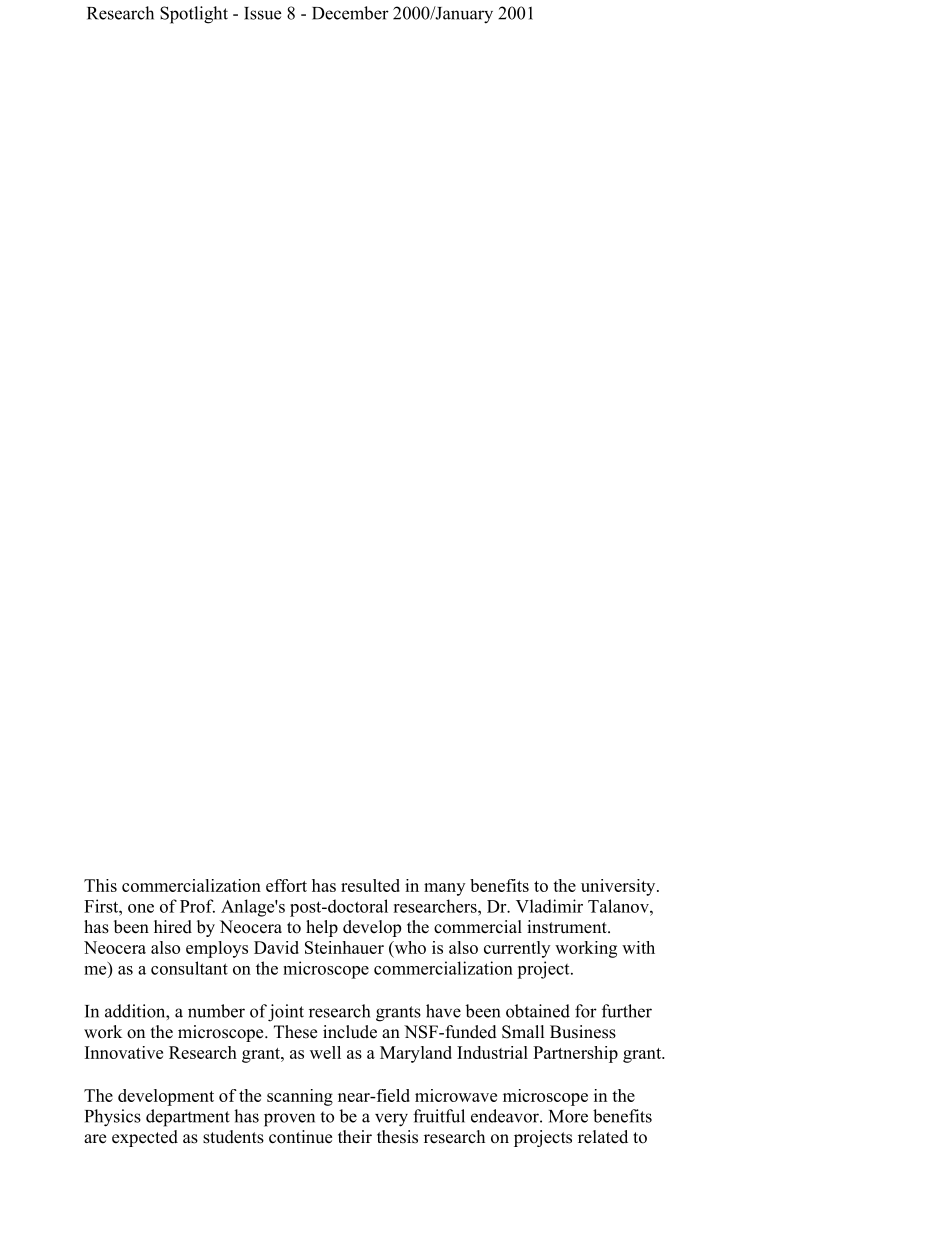 The width and height of the screenshot is (952, 1233). Describe the element at coordinates (391, 1120) in the screenshot. I see `very` at that location.
